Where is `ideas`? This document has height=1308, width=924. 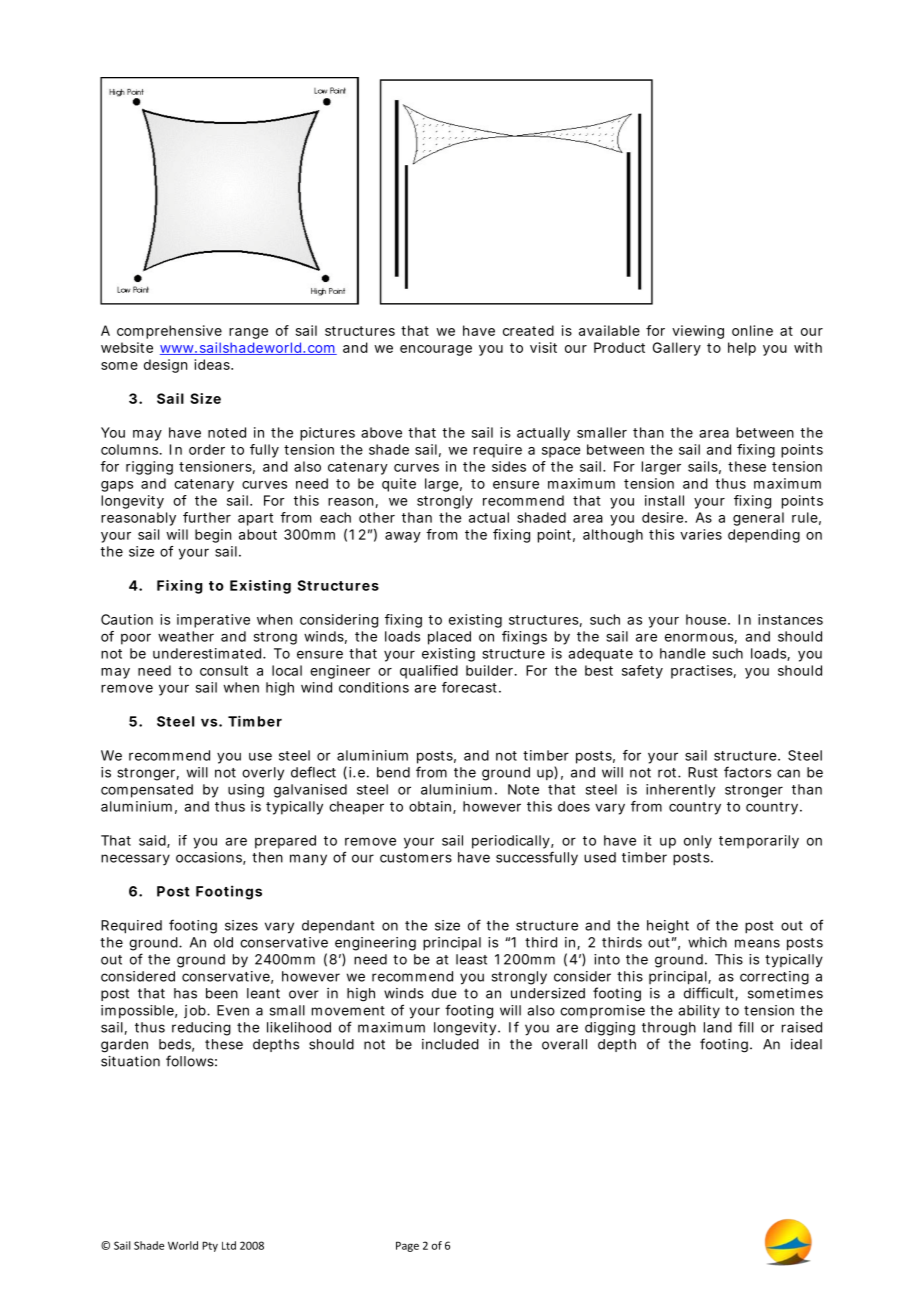
ideas is located at coordinates (213, 364).
